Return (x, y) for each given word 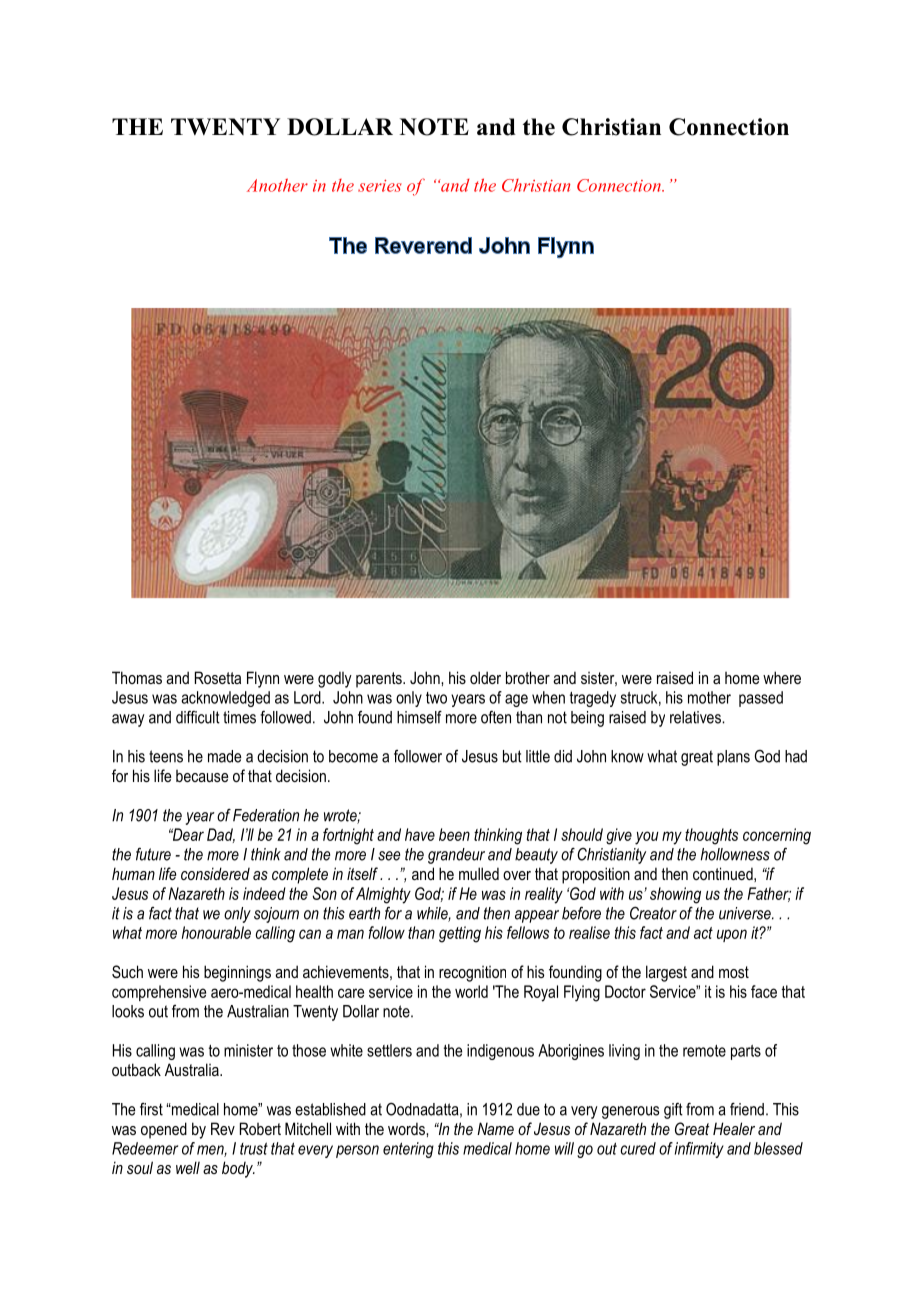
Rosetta (218, 677)
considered (215, 873)
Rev (223, 1128)
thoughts (711, 836)
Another (277, 185)
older (485, 677)
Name (495, 1128)
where (782, 677)
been (454, 834)
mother (709, 697)
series (380, 186)
